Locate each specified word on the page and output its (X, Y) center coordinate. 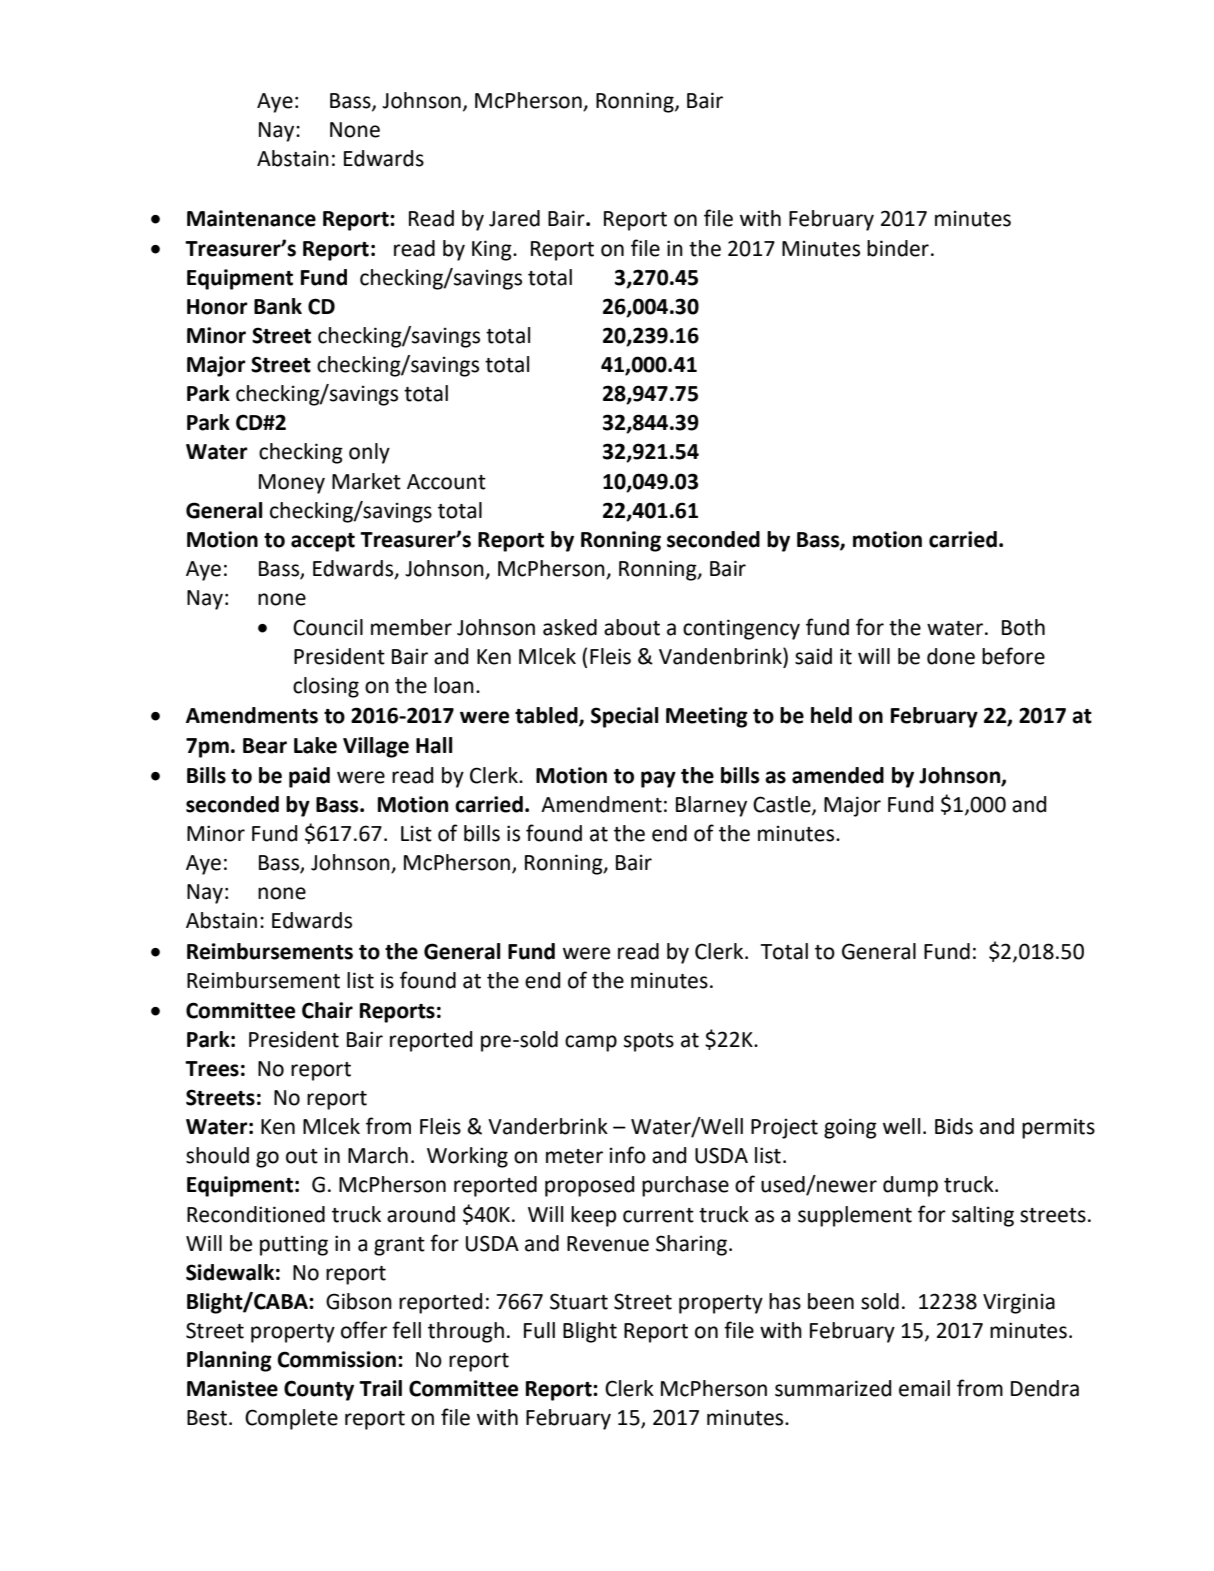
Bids (954, 1126)
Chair (327, 1010)
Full (539, 1330)
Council (328, 627)
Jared (514, 218)
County (319, 1390)
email (924, 1388)
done (951, 656)
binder (898, 248)
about (632, 627)
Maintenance (251, 218)
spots (649, 1042)
